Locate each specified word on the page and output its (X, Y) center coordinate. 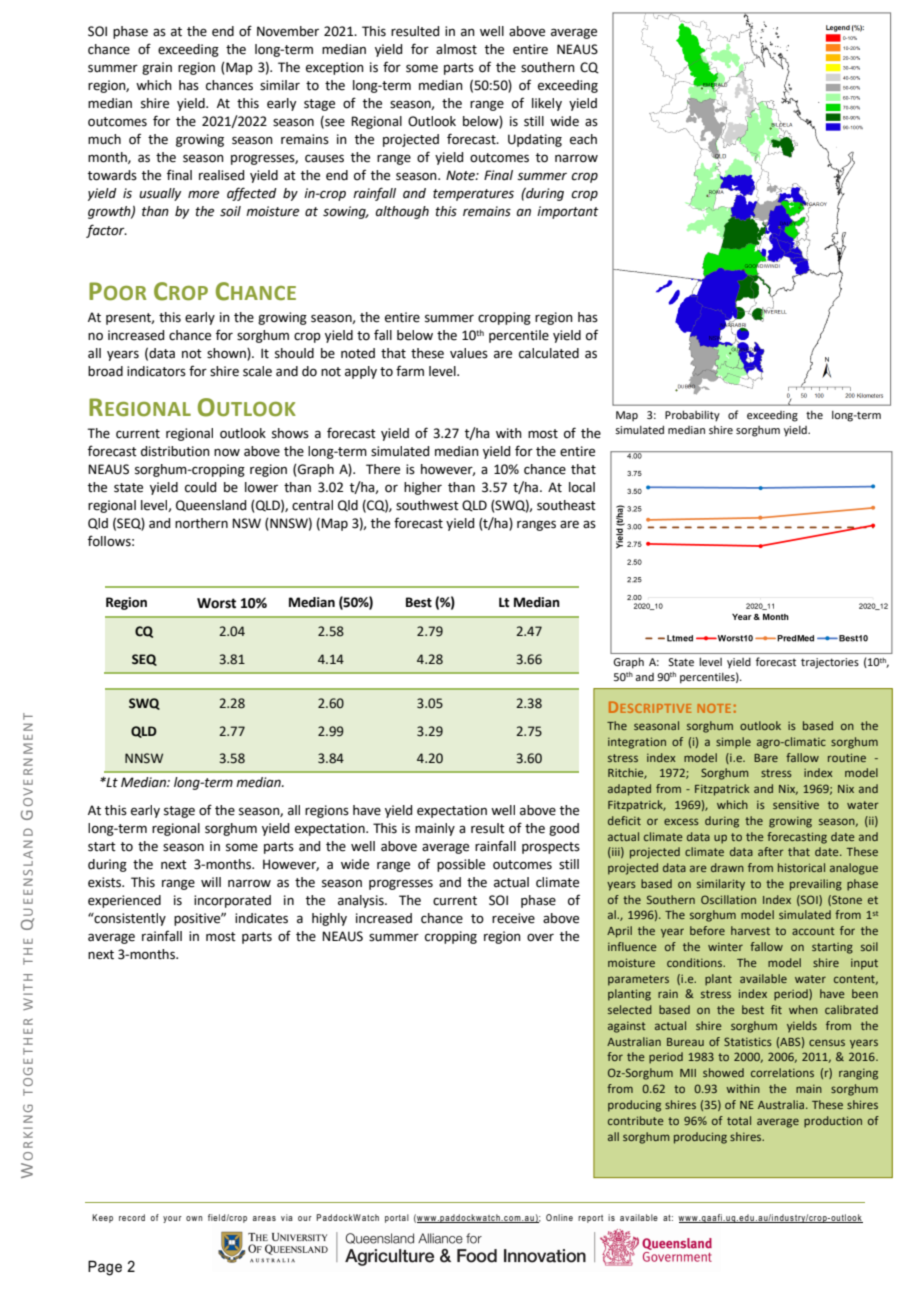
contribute (636, 1120)
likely (547, 104)
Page (105, 1268)
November (288, 31)
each (583, 139)
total (739, 1120)
